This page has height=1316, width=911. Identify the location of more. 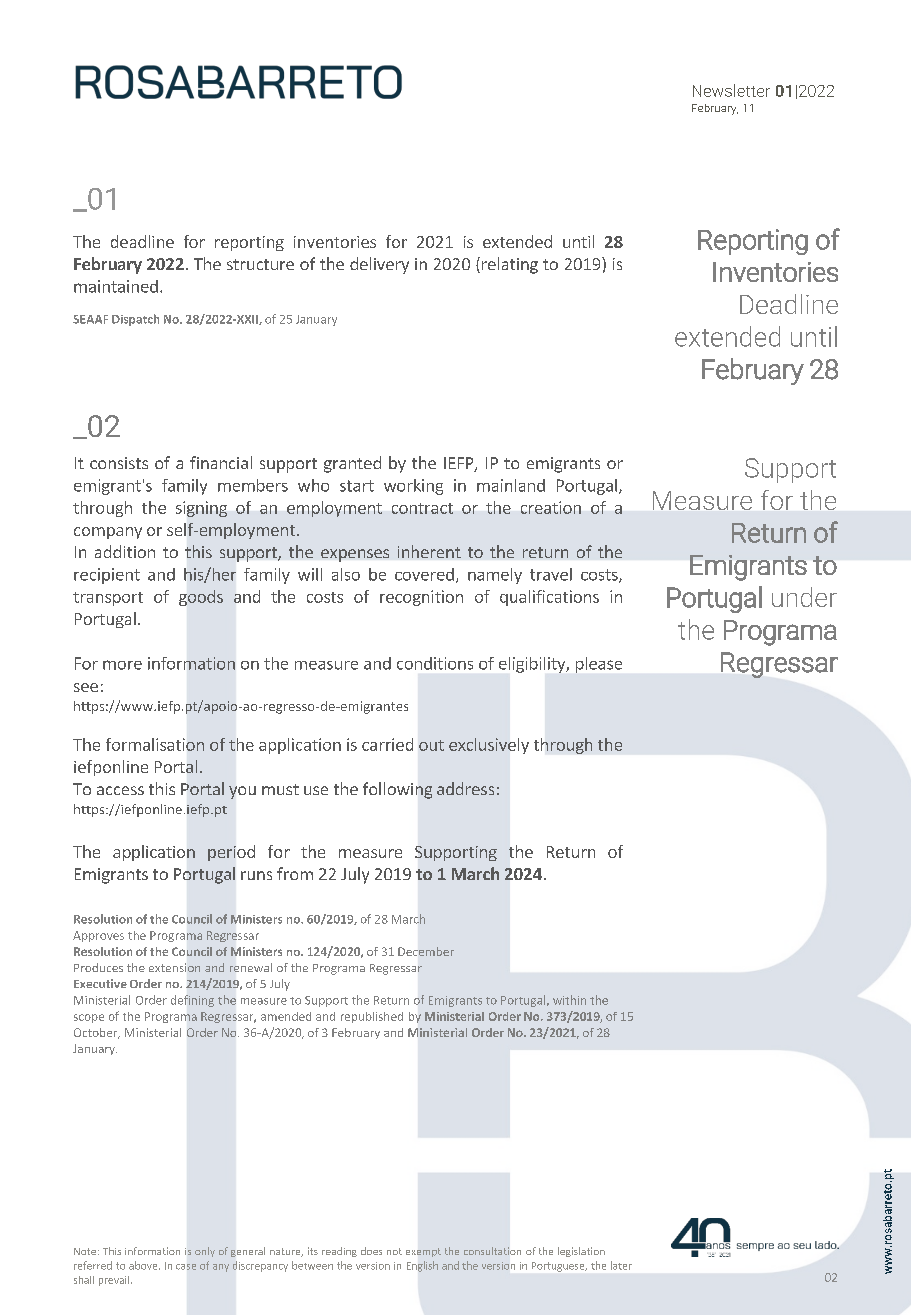
(122, 665).
